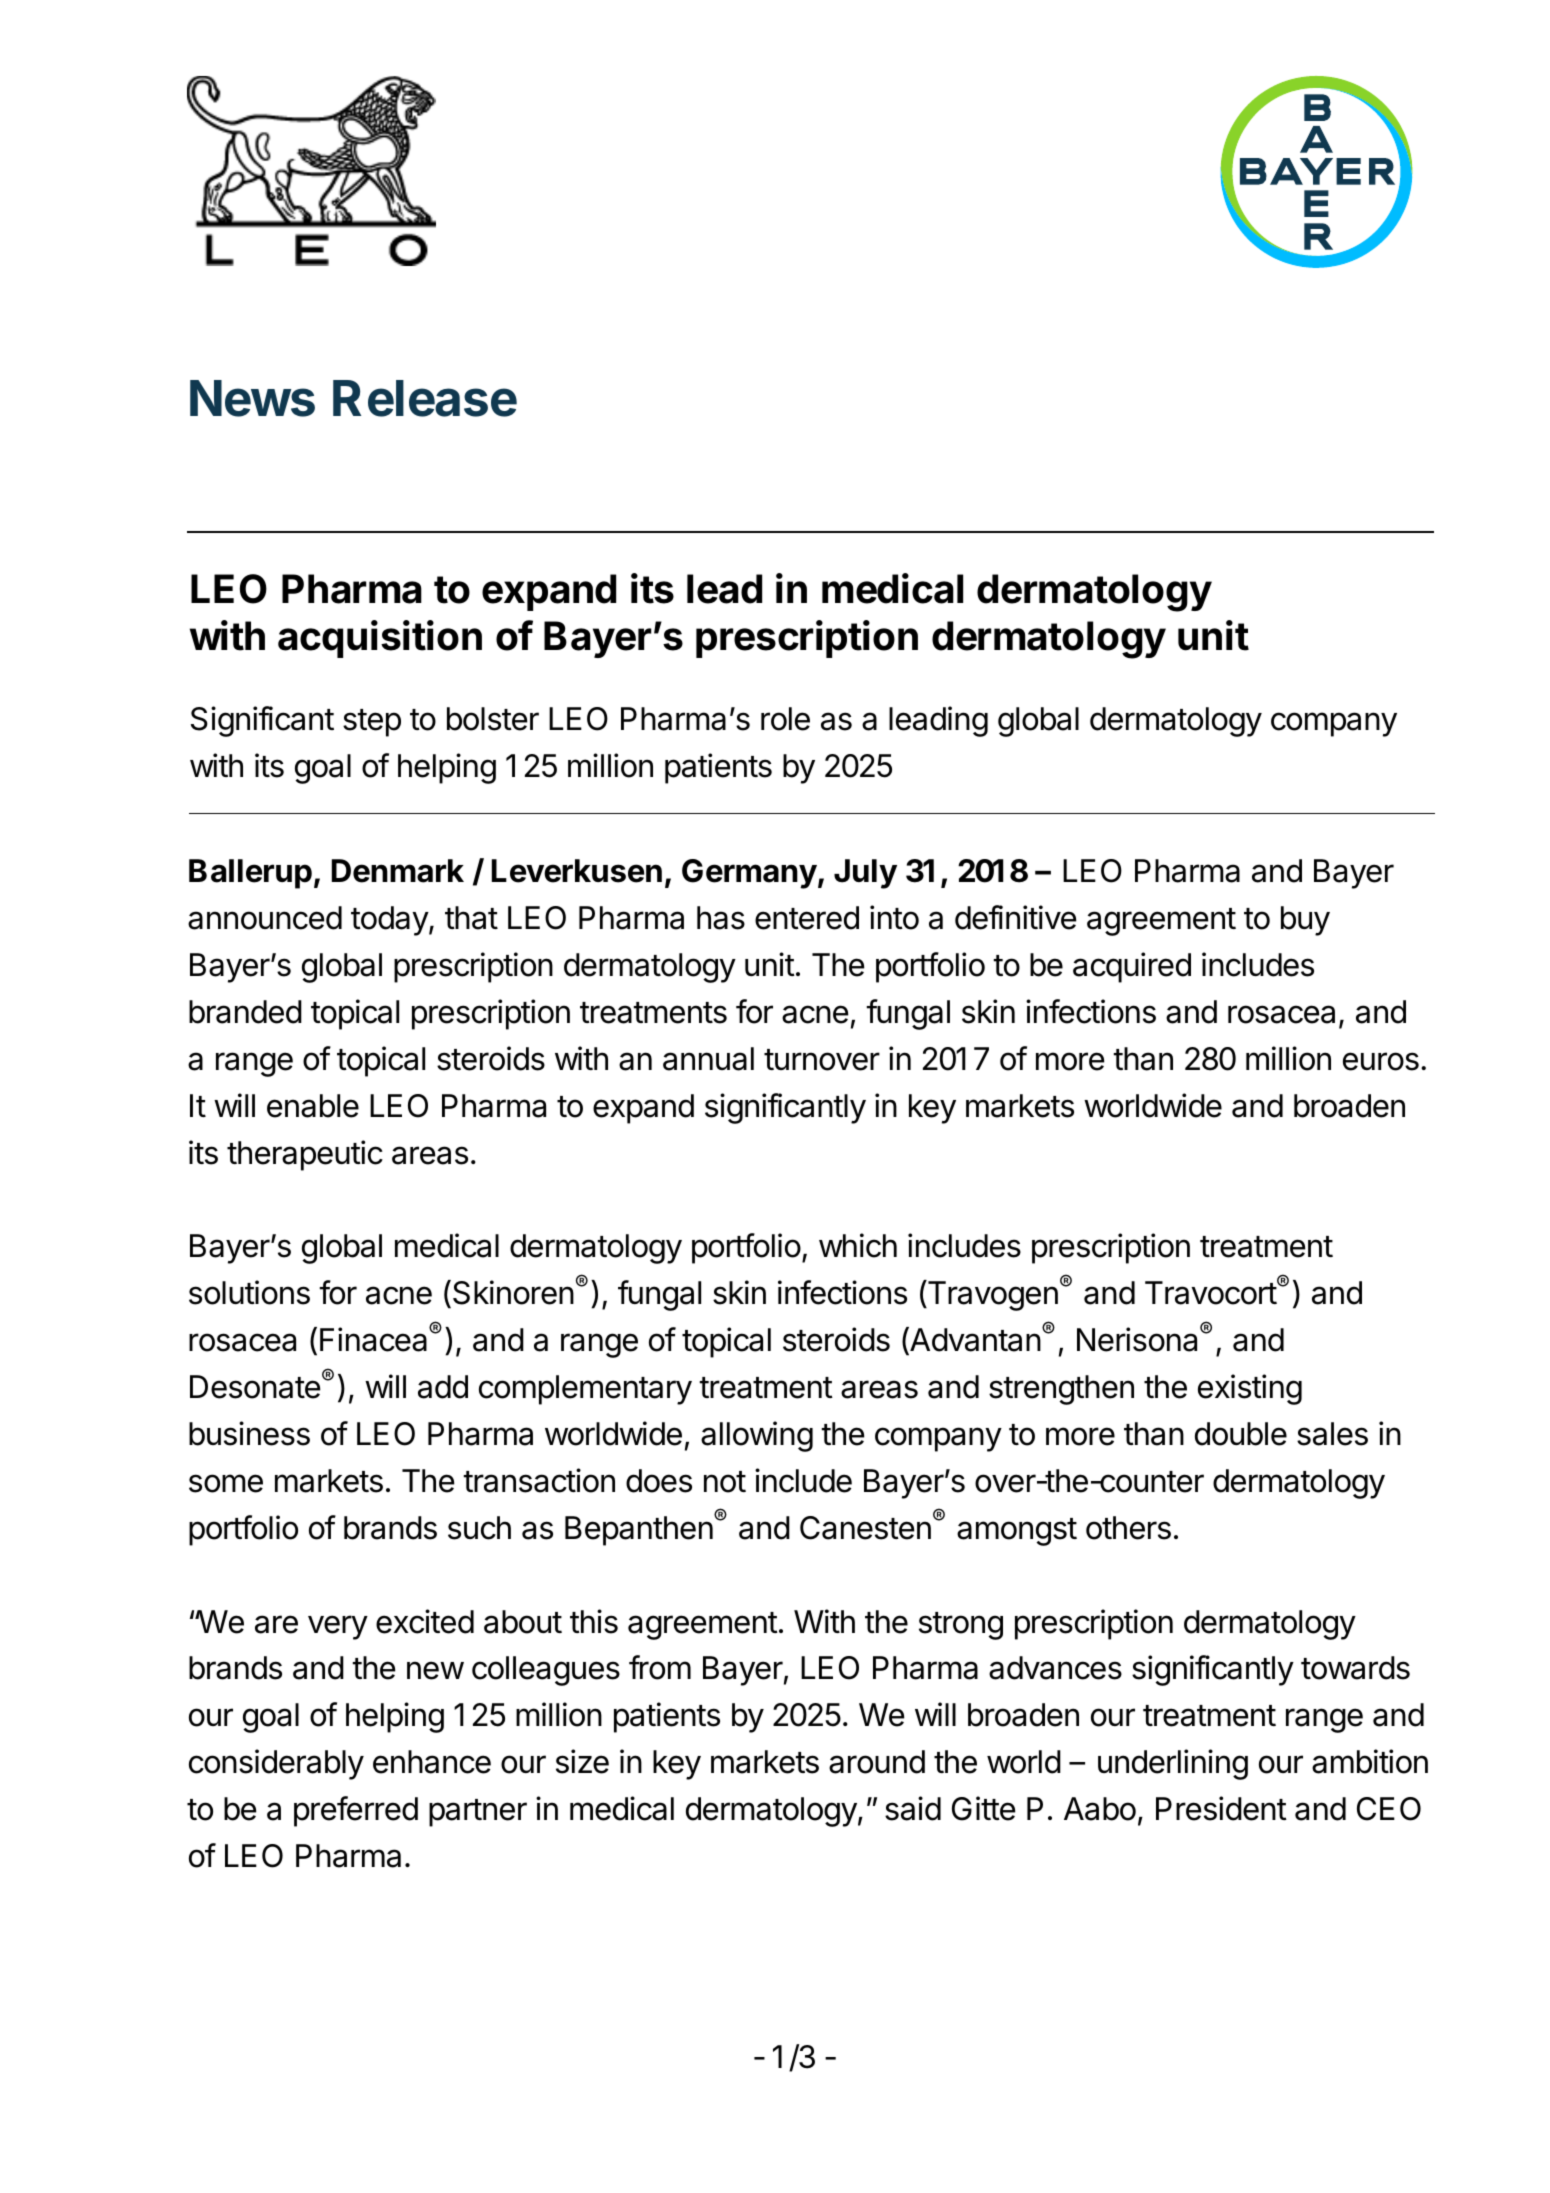 The height and width of the screenshot is (2193, 1550). I want to click on President, so click(1221, 1808).
